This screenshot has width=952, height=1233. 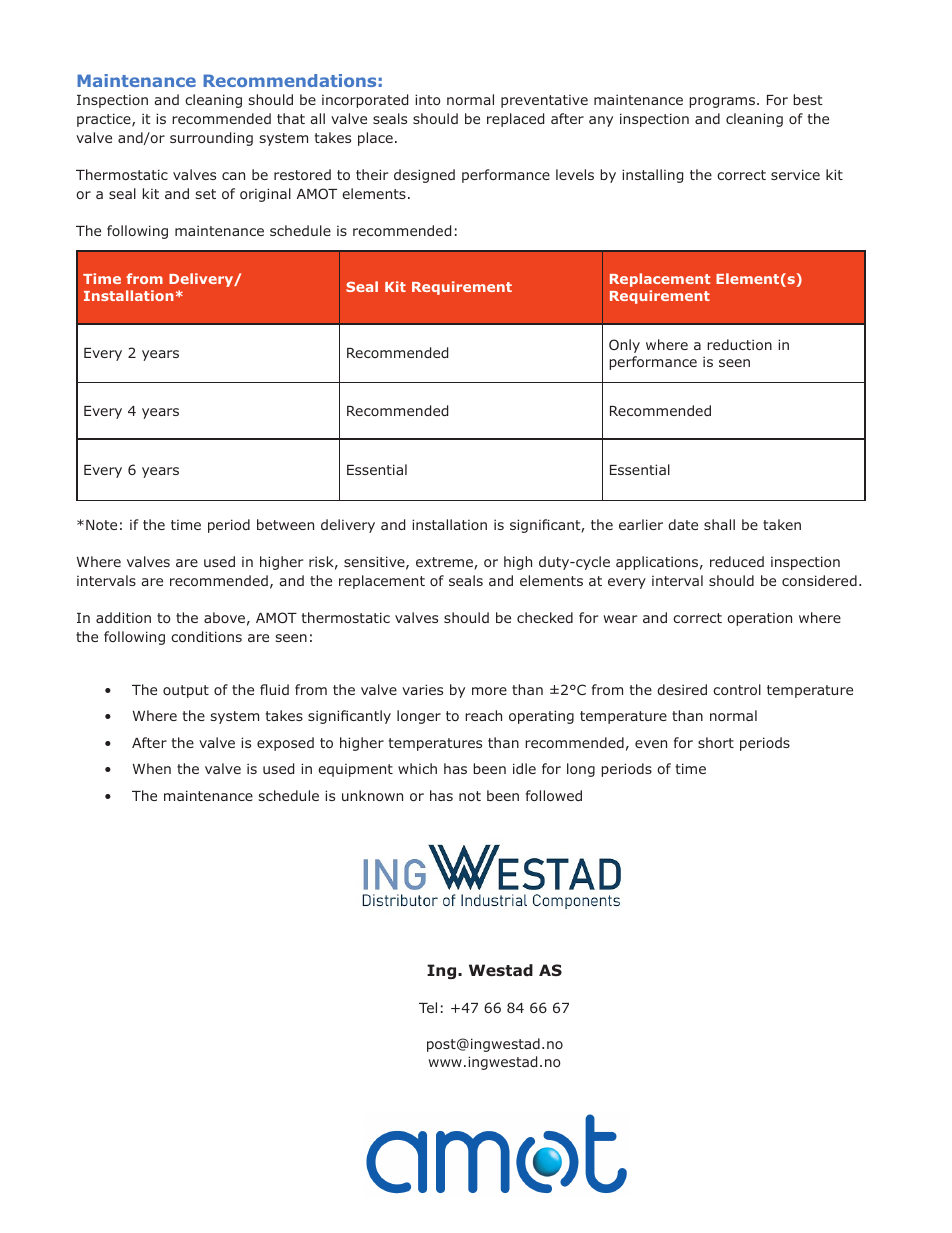 I want to click on into, so click(x=427, y=99).
